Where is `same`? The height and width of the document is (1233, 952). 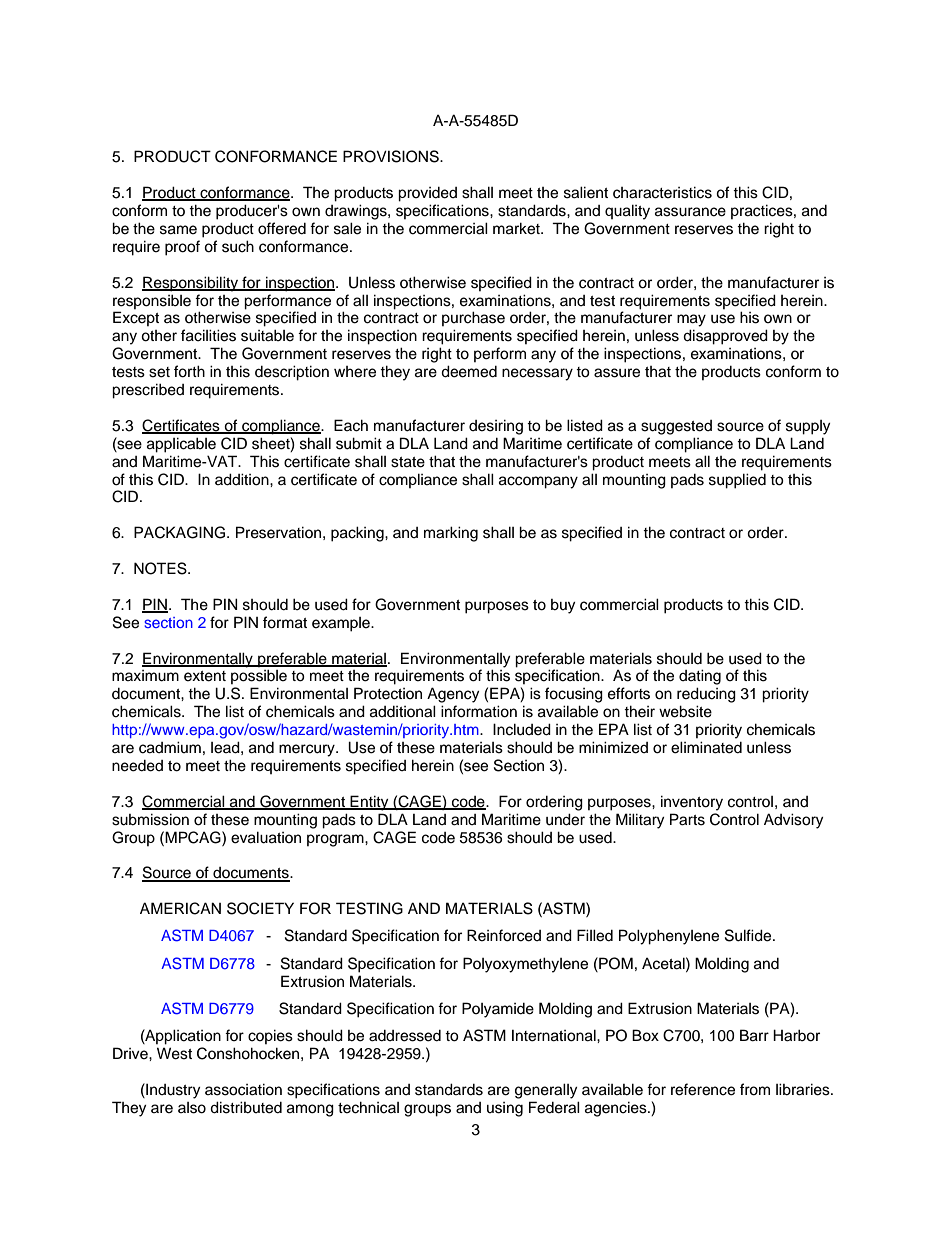
same is located at coordinates (178, 230).
